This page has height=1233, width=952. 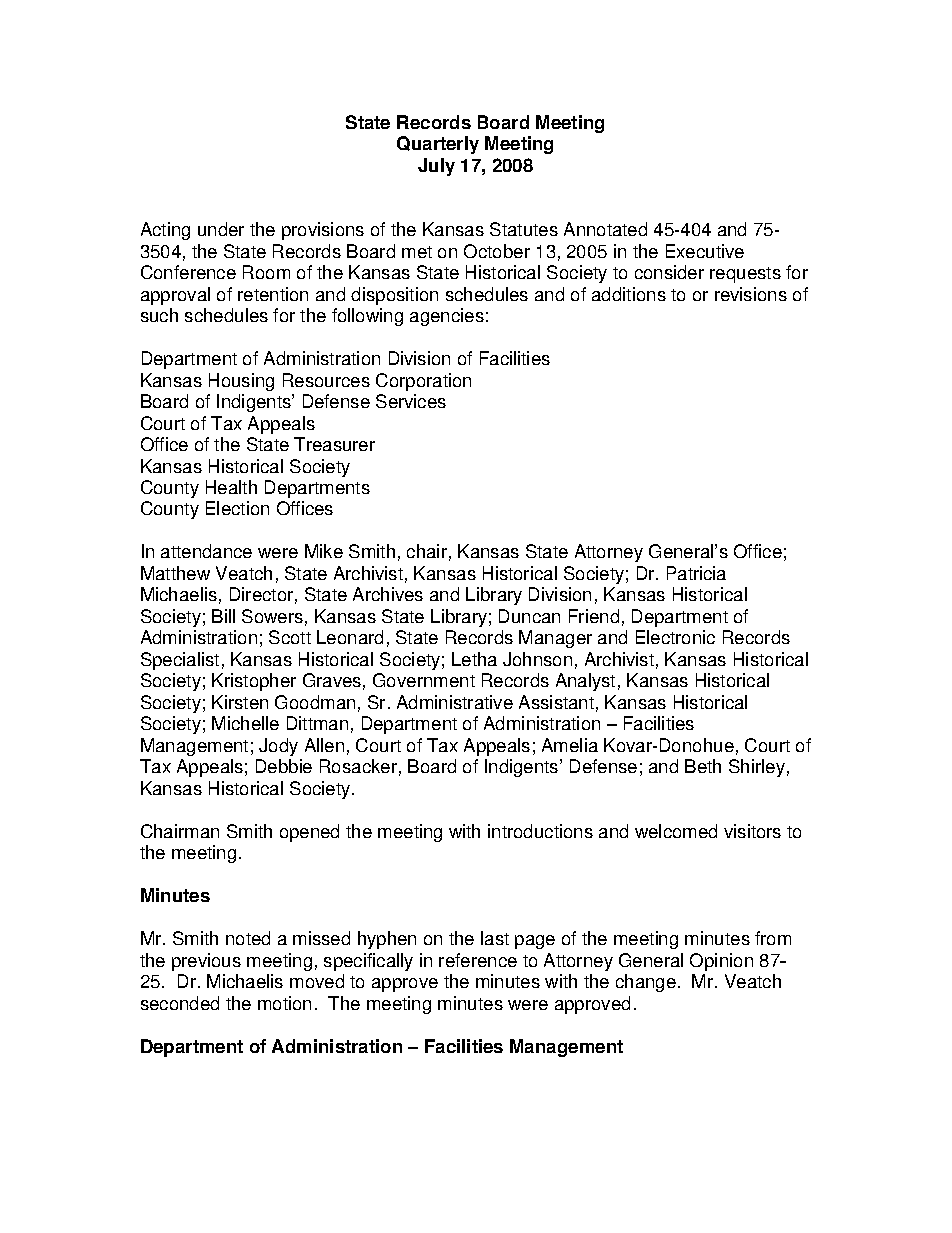 I want to click on revisions, so click(x=751, y=294).
